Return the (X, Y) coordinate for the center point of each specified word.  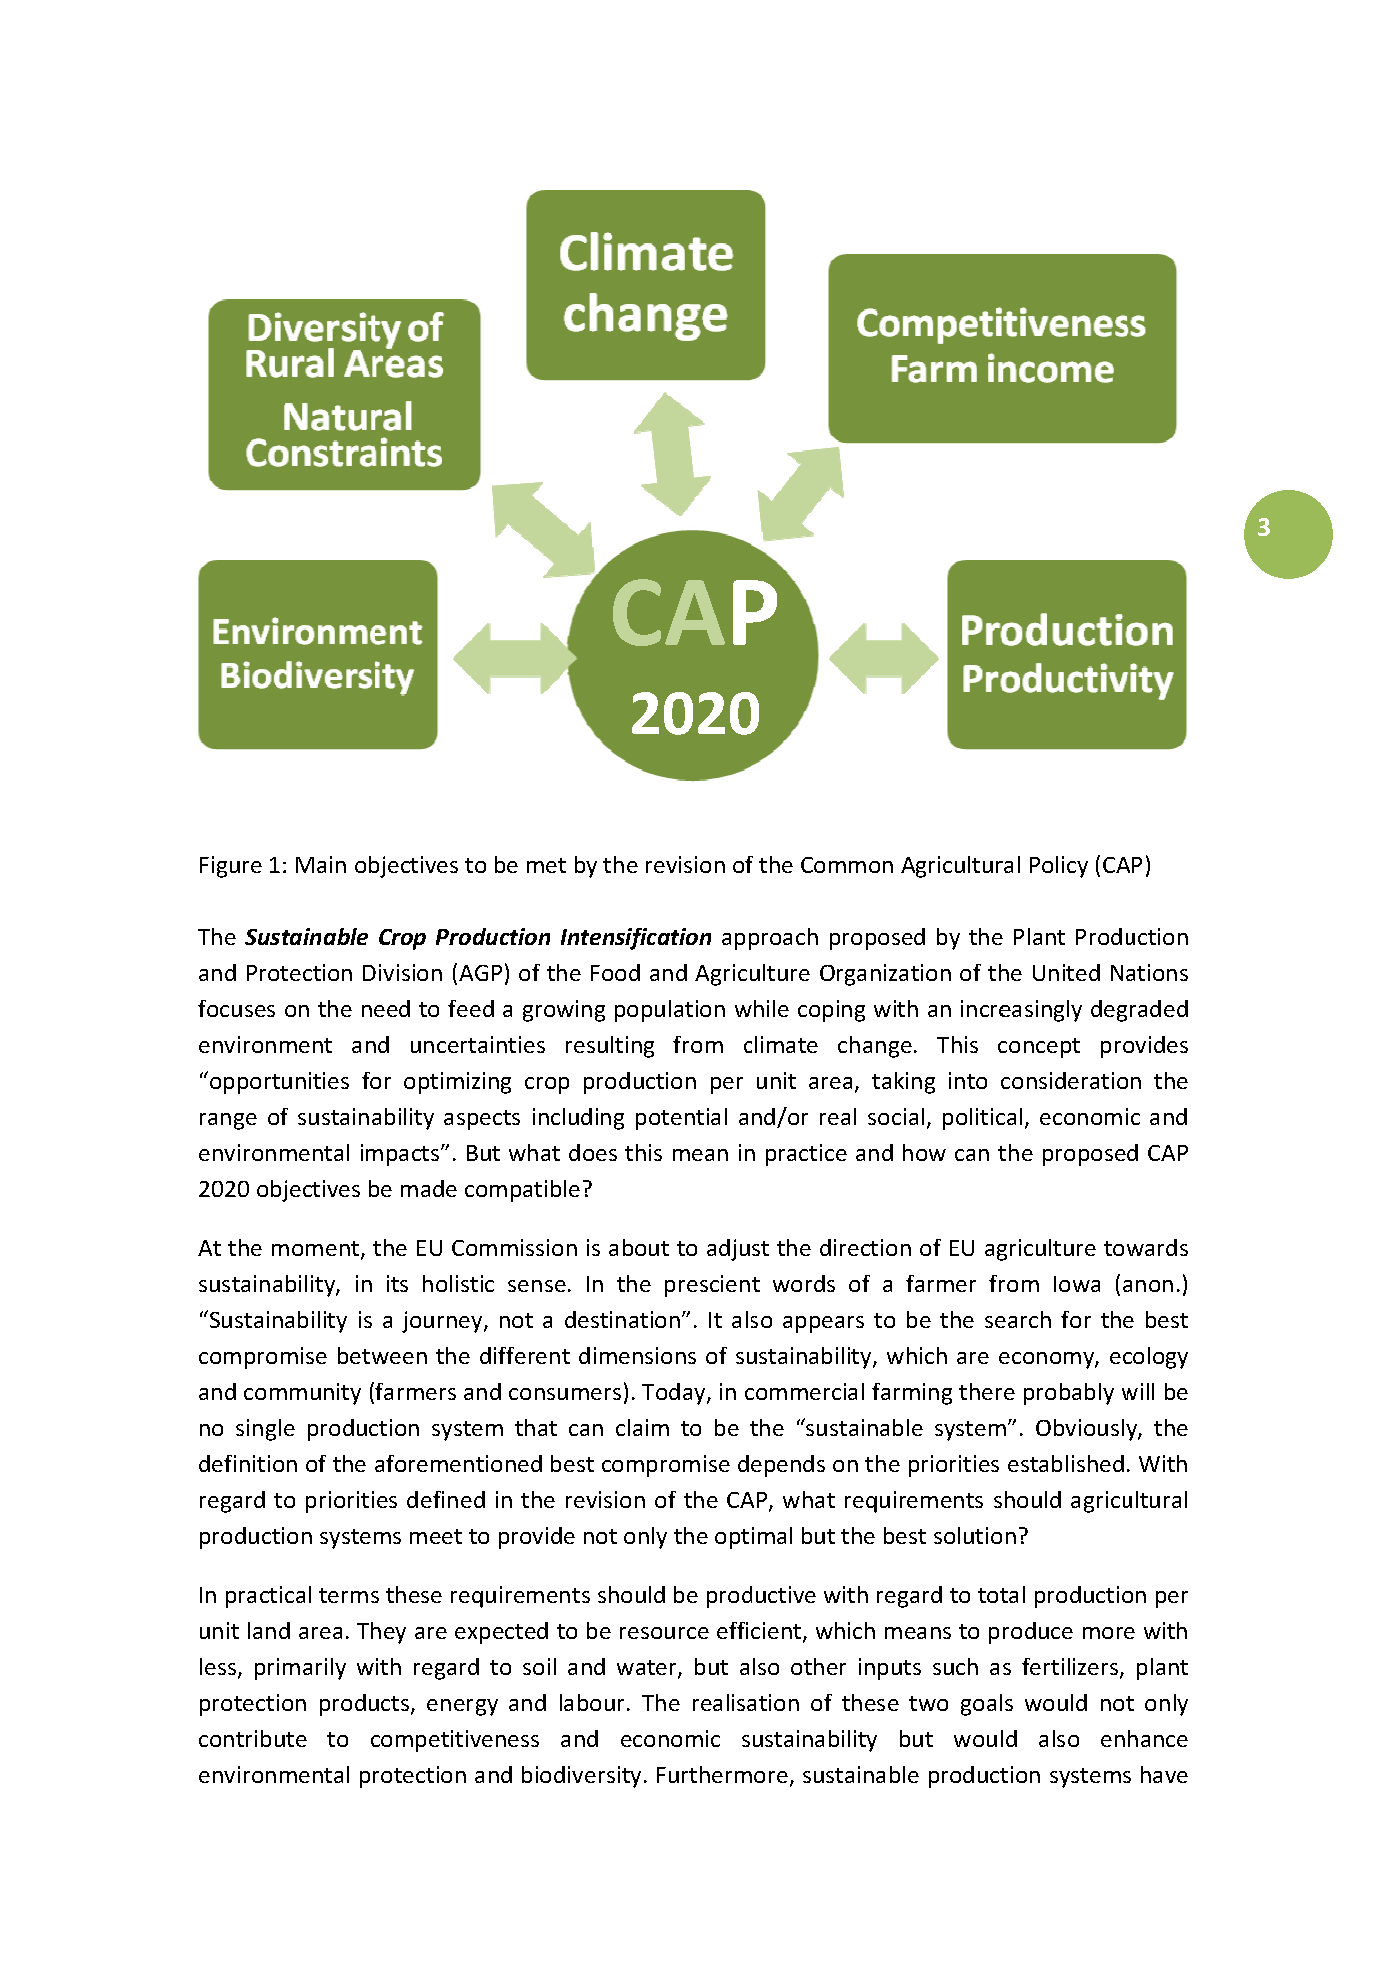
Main (321, 864)
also (1059, 1738)
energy (462, 1707)
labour (594, 1702)
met (546, 865)
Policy (1059, 867)
